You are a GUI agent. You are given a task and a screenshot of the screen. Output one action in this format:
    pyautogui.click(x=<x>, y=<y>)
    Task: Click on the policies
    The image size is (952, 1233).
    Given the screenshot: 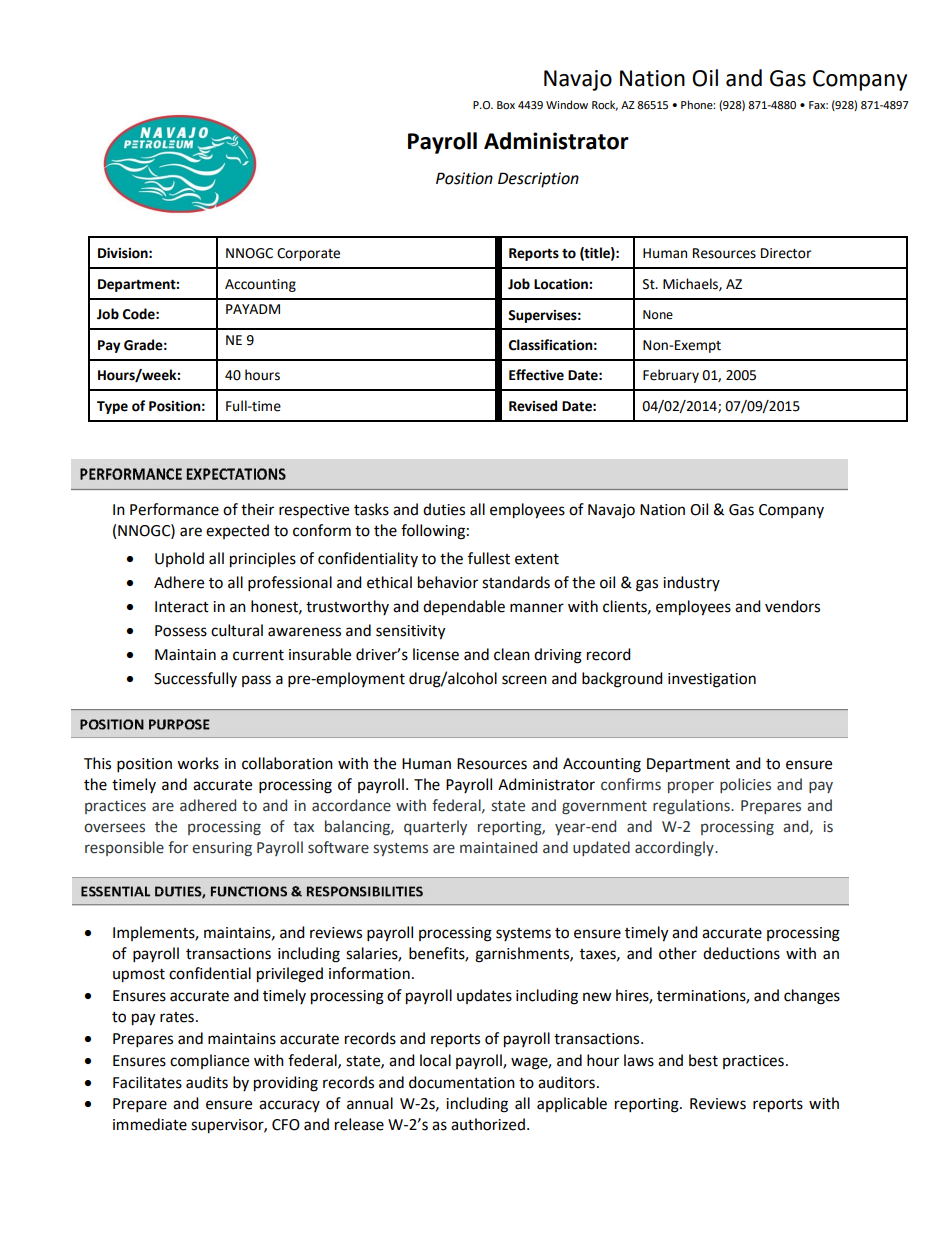 What is the action you would take?
    pyautogui.click(x=745, y=785)
